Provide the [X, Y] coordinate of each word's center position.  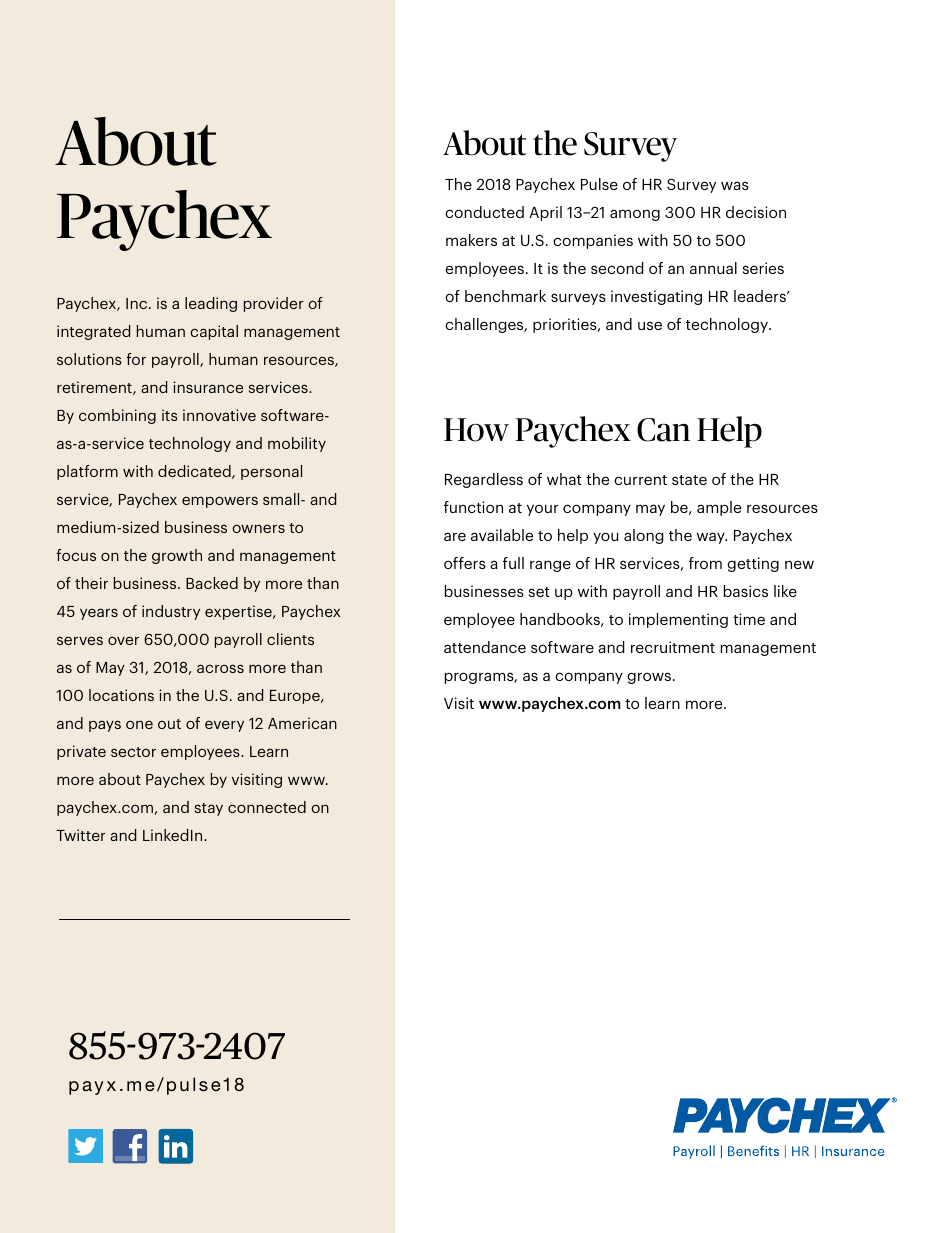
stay [209, 809]
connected [267, 807]
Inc [138, 303]
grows [649, 678]
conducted [484, 212]
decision [756, 212]
